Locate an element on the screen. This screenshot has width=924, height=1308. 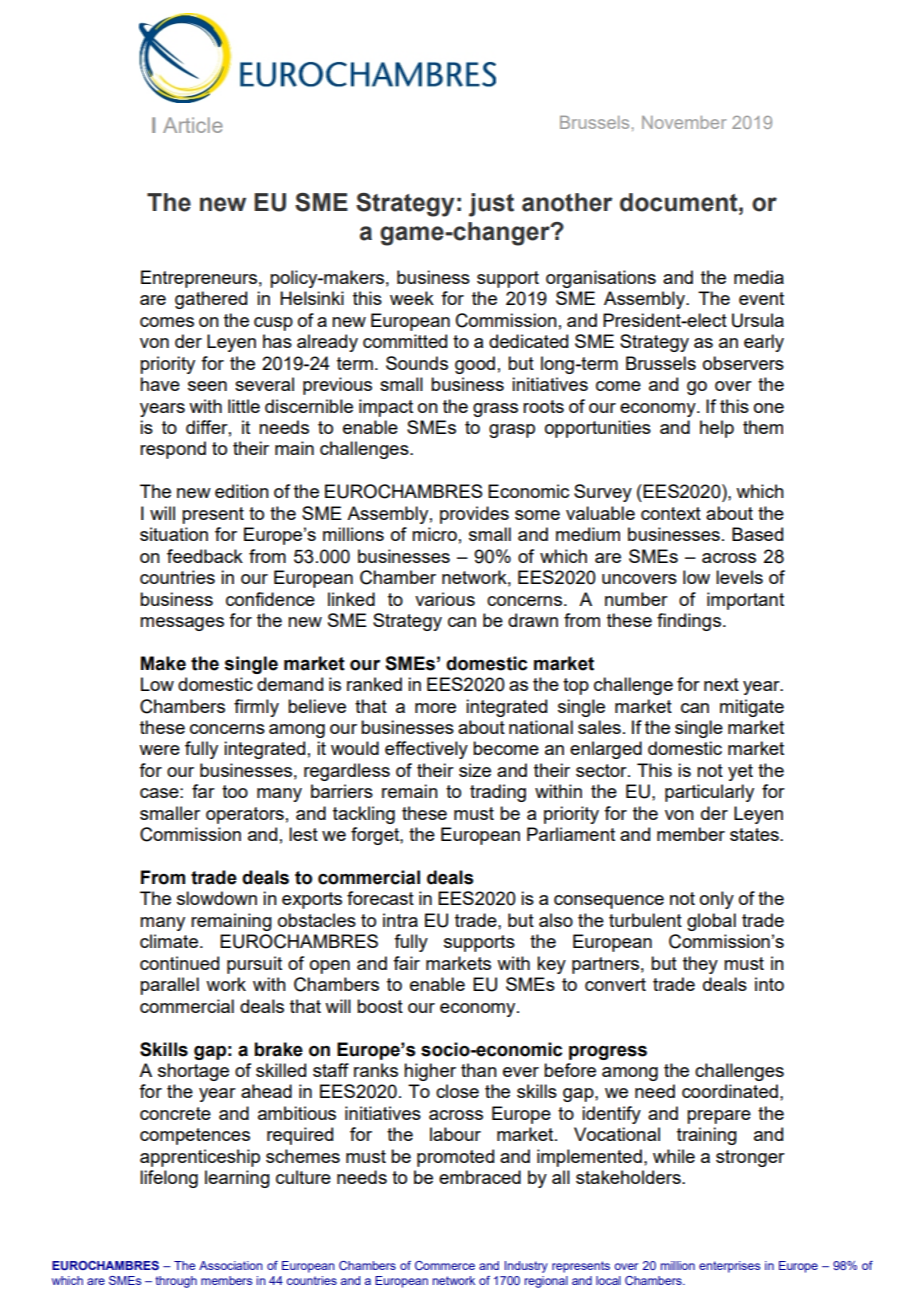
enterprises is located at coordinates (729, 1267).
